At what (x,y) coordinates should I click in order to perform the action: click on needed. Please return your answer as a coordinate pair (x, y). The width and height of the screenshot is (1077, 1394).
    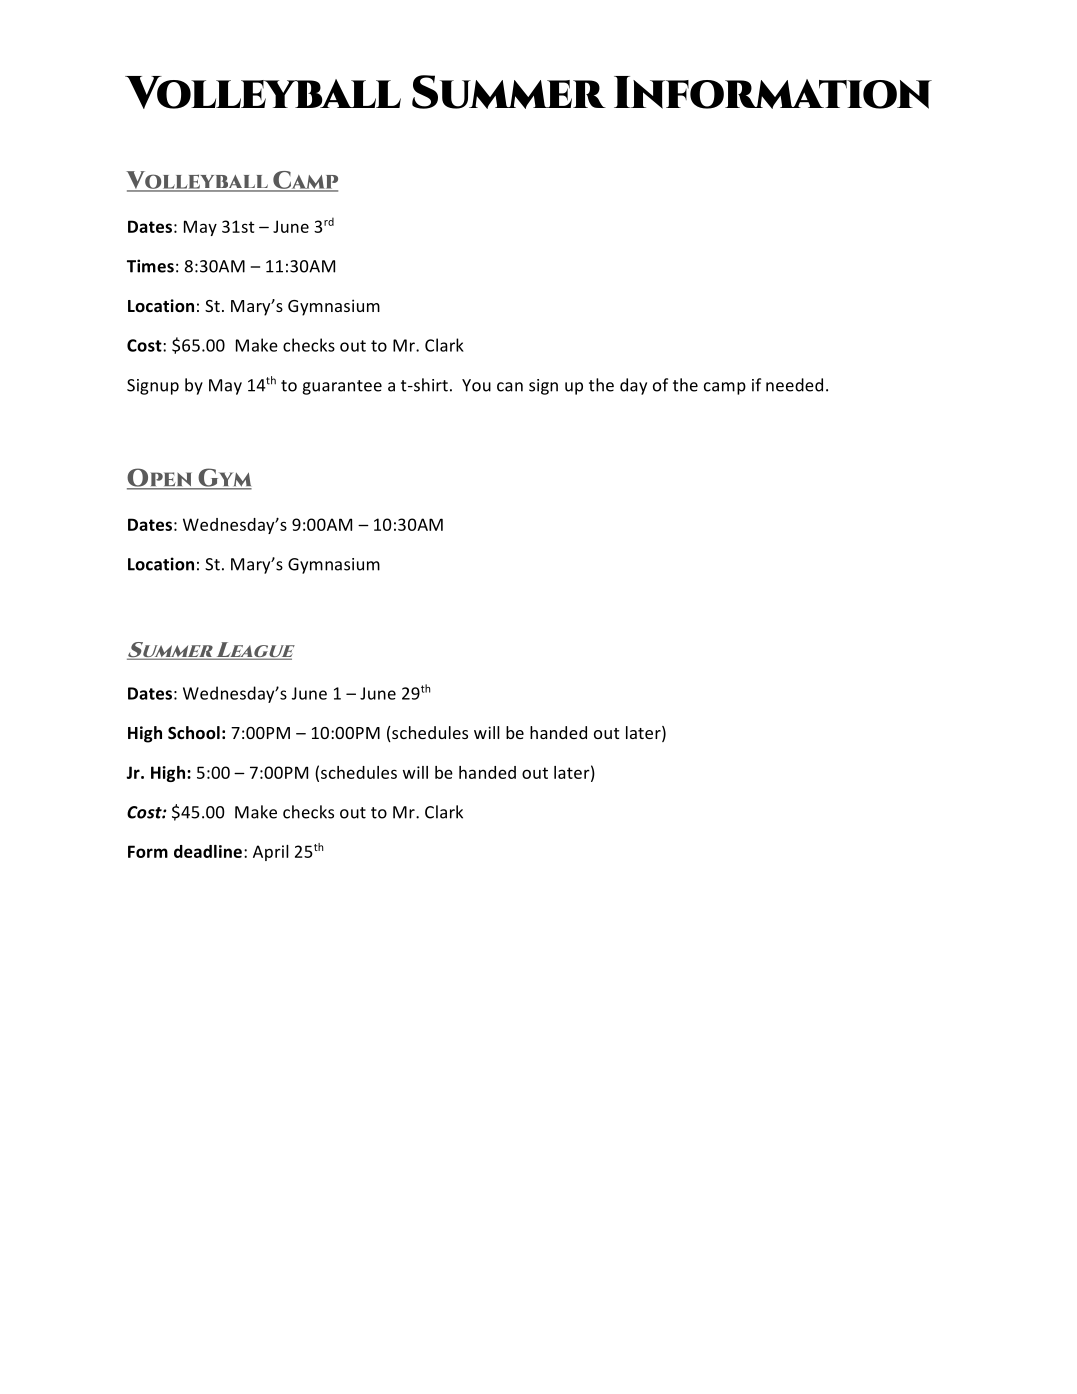
    Looking at the image, I should click on (794, 385).
